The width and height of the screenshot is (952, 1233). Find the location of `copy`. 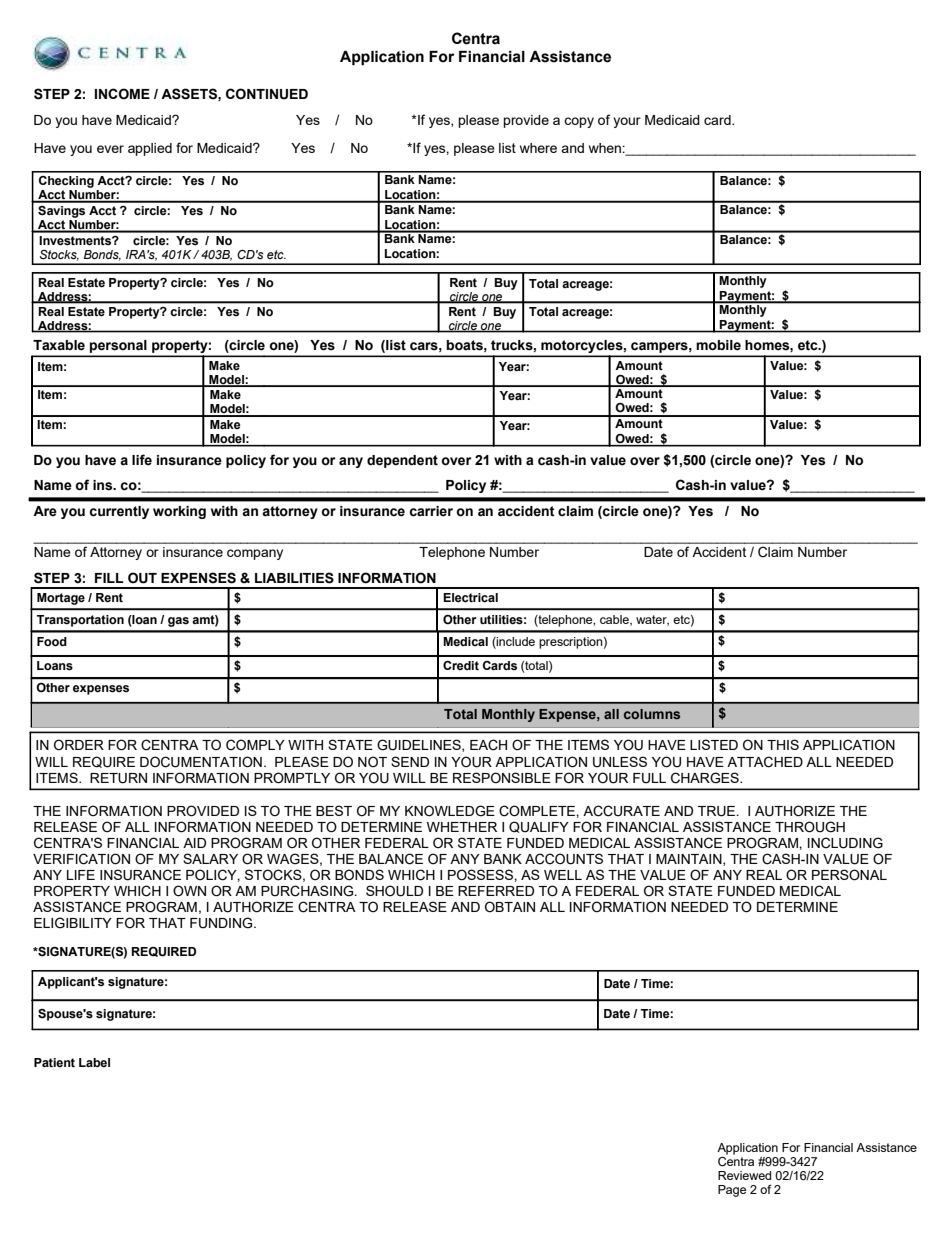

copy is located at coordinates (579, 122).
